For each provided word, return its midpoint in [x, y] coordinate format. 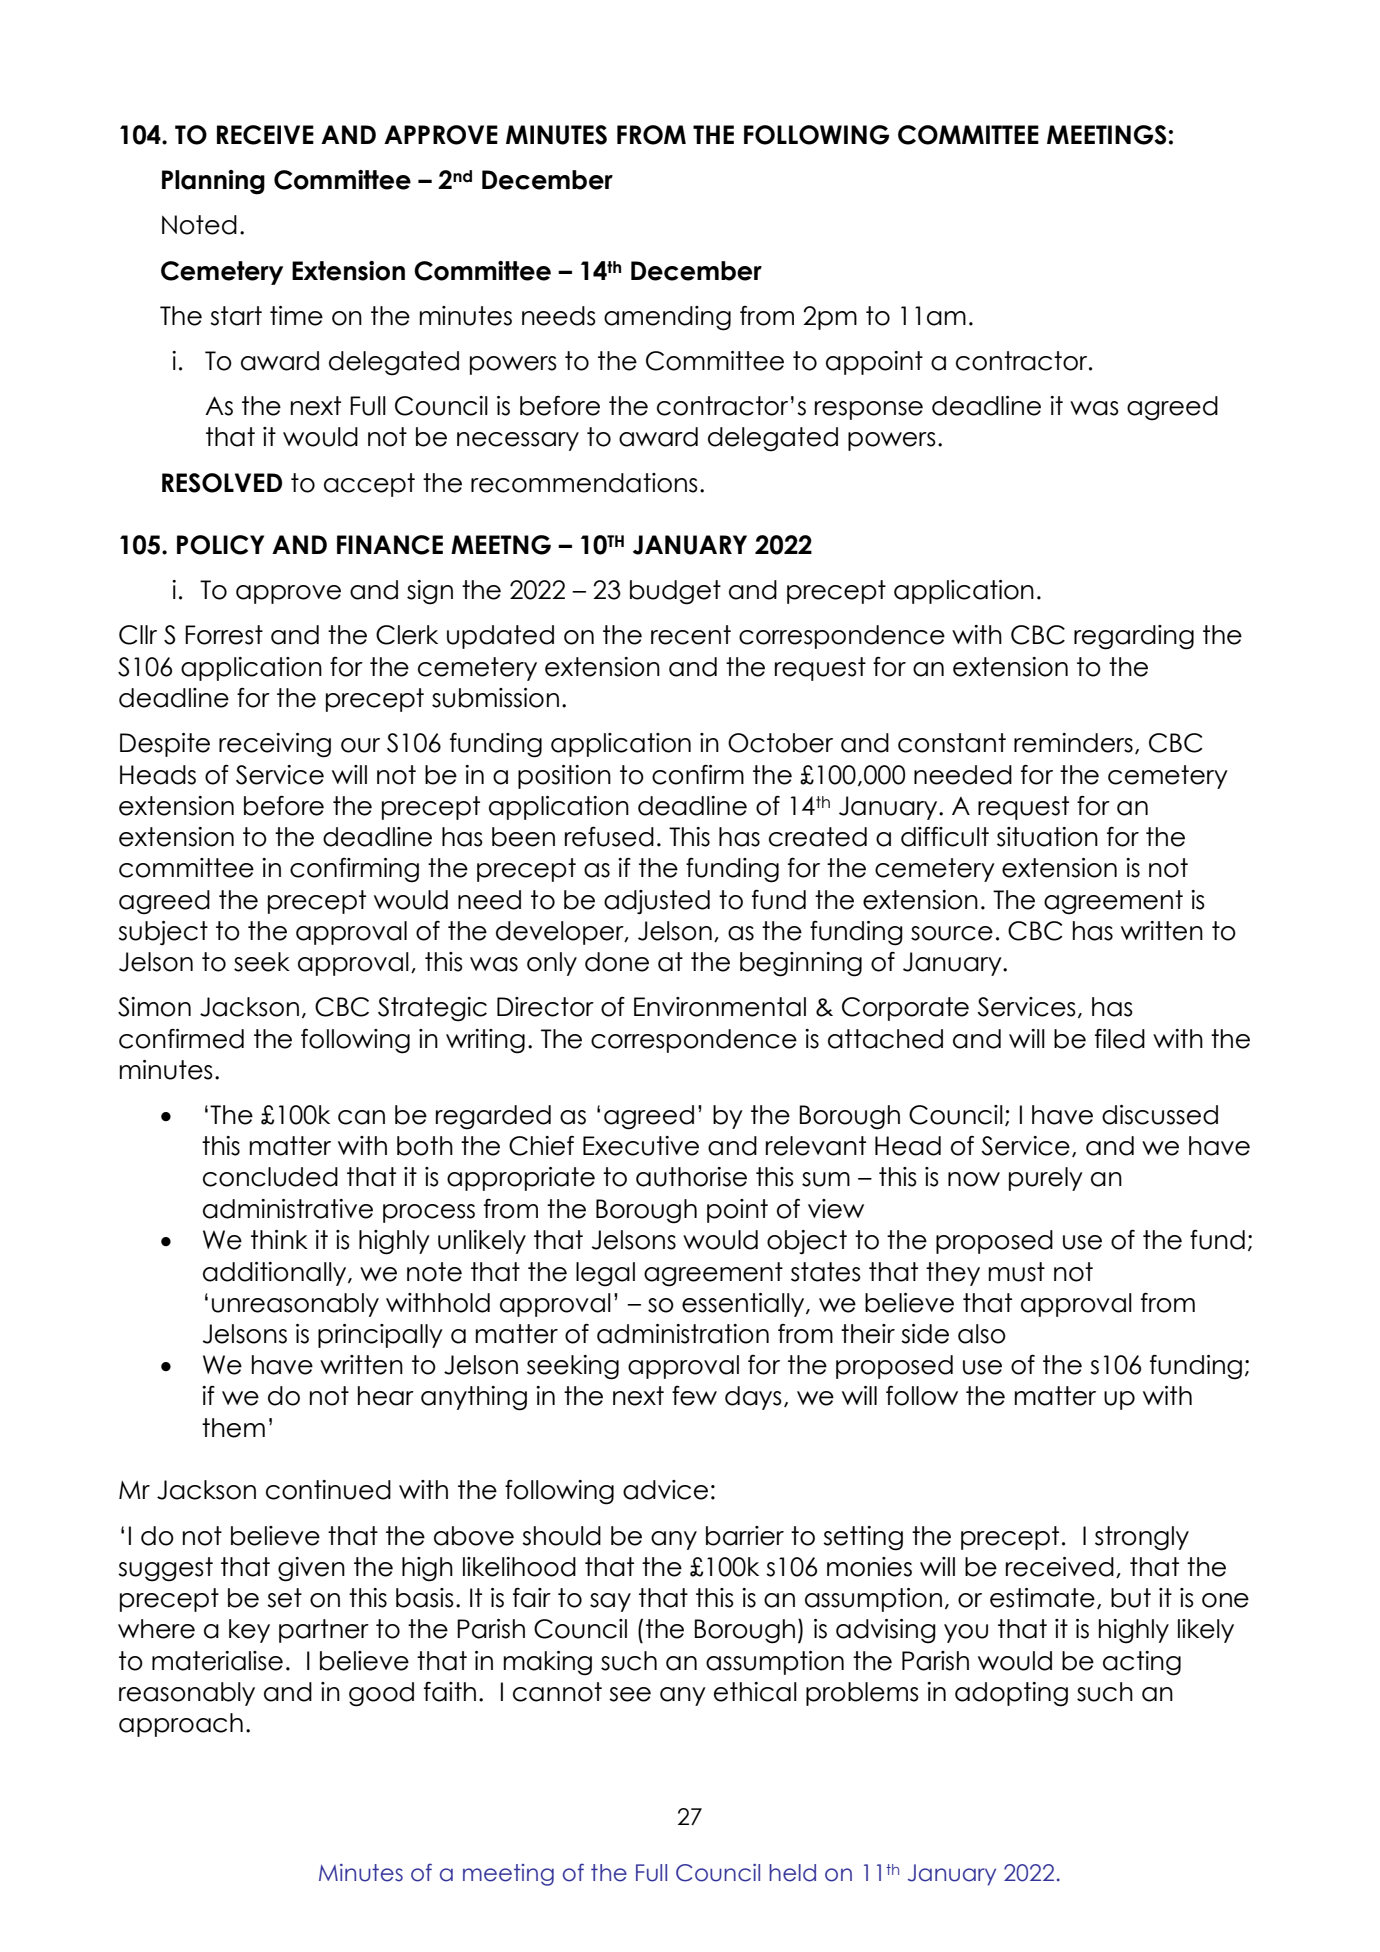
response [869, 410]
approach [181, 1725]
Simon [154, 1007]
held [792, 1873]
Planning [213, 182]
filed [1120, 1038]
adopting [1011, 1694]
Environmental [720, 1007]
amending [667, 318]
